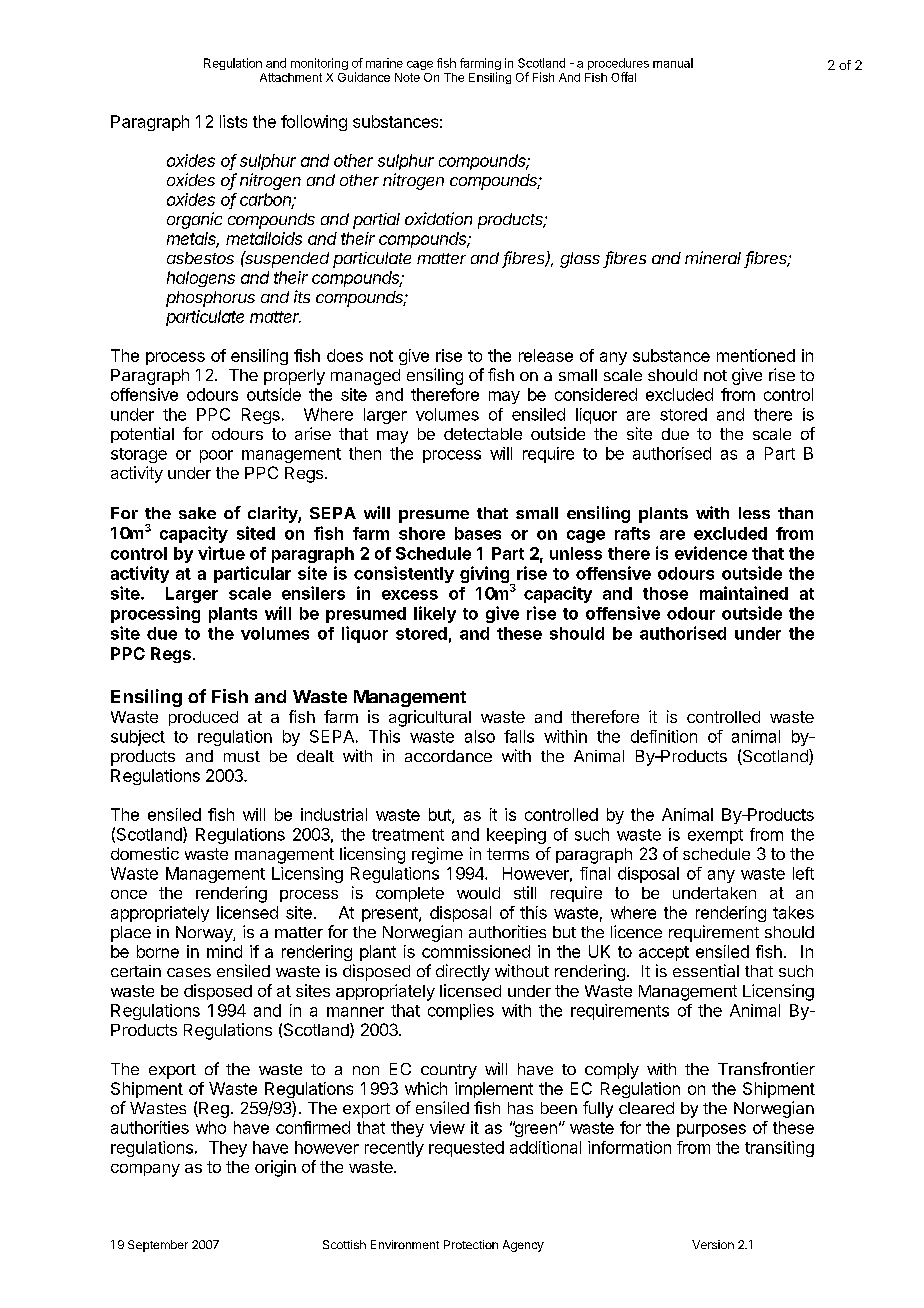 The image size is (924, 1308). What do you see at coordinates (233, 121) in the screenshot?
I see `lists` at bounding box center [233, 121].
